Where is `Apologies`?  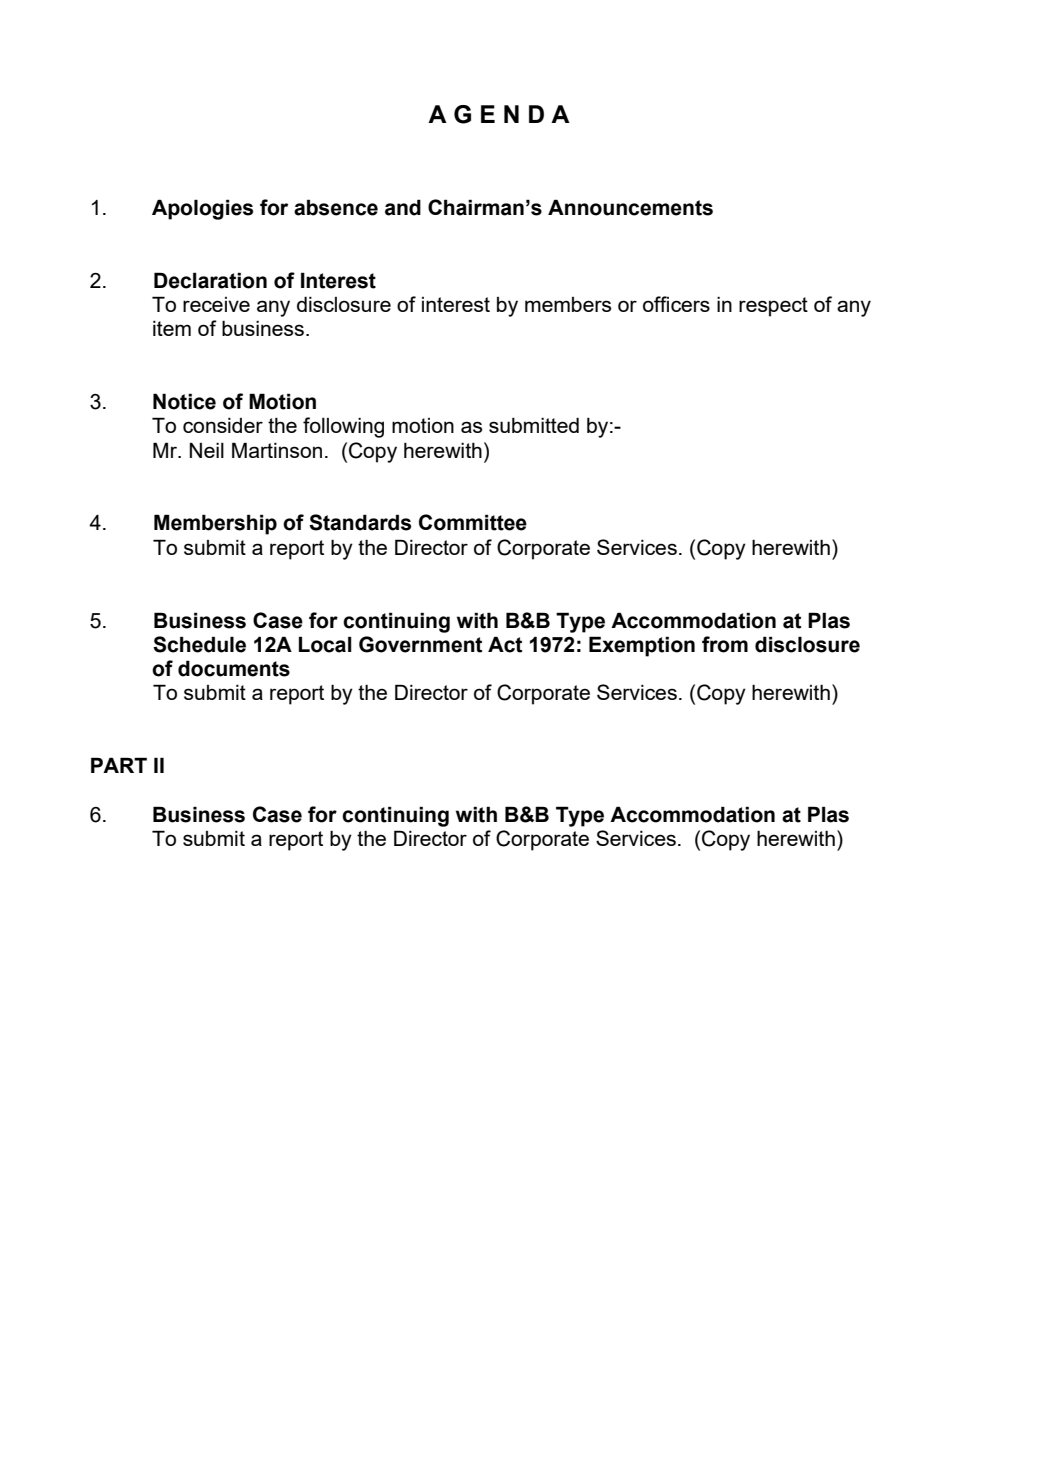 Apologies is located at coordinates (202, 209).
